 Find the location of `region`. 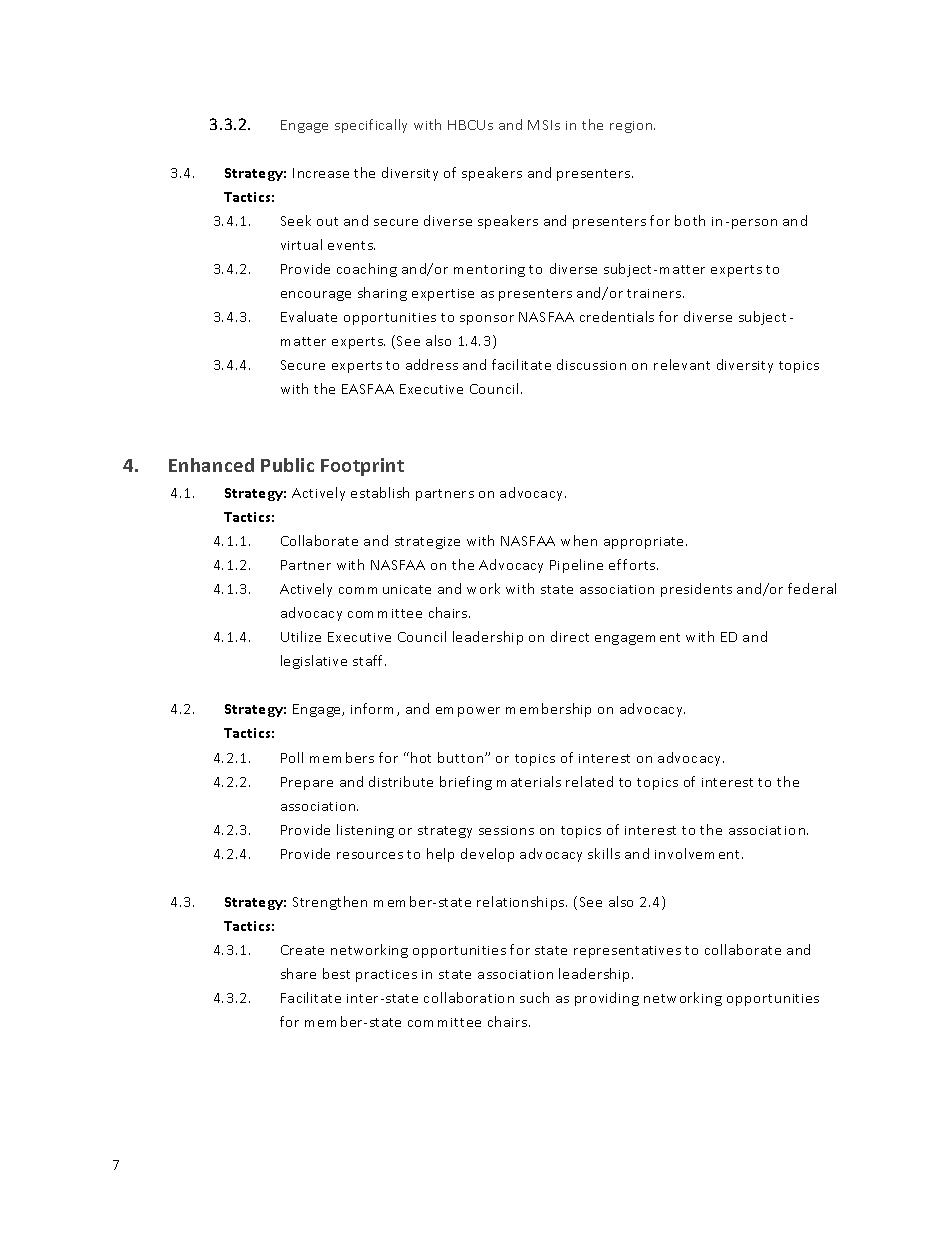

region is located at coordinates (632, 127).
